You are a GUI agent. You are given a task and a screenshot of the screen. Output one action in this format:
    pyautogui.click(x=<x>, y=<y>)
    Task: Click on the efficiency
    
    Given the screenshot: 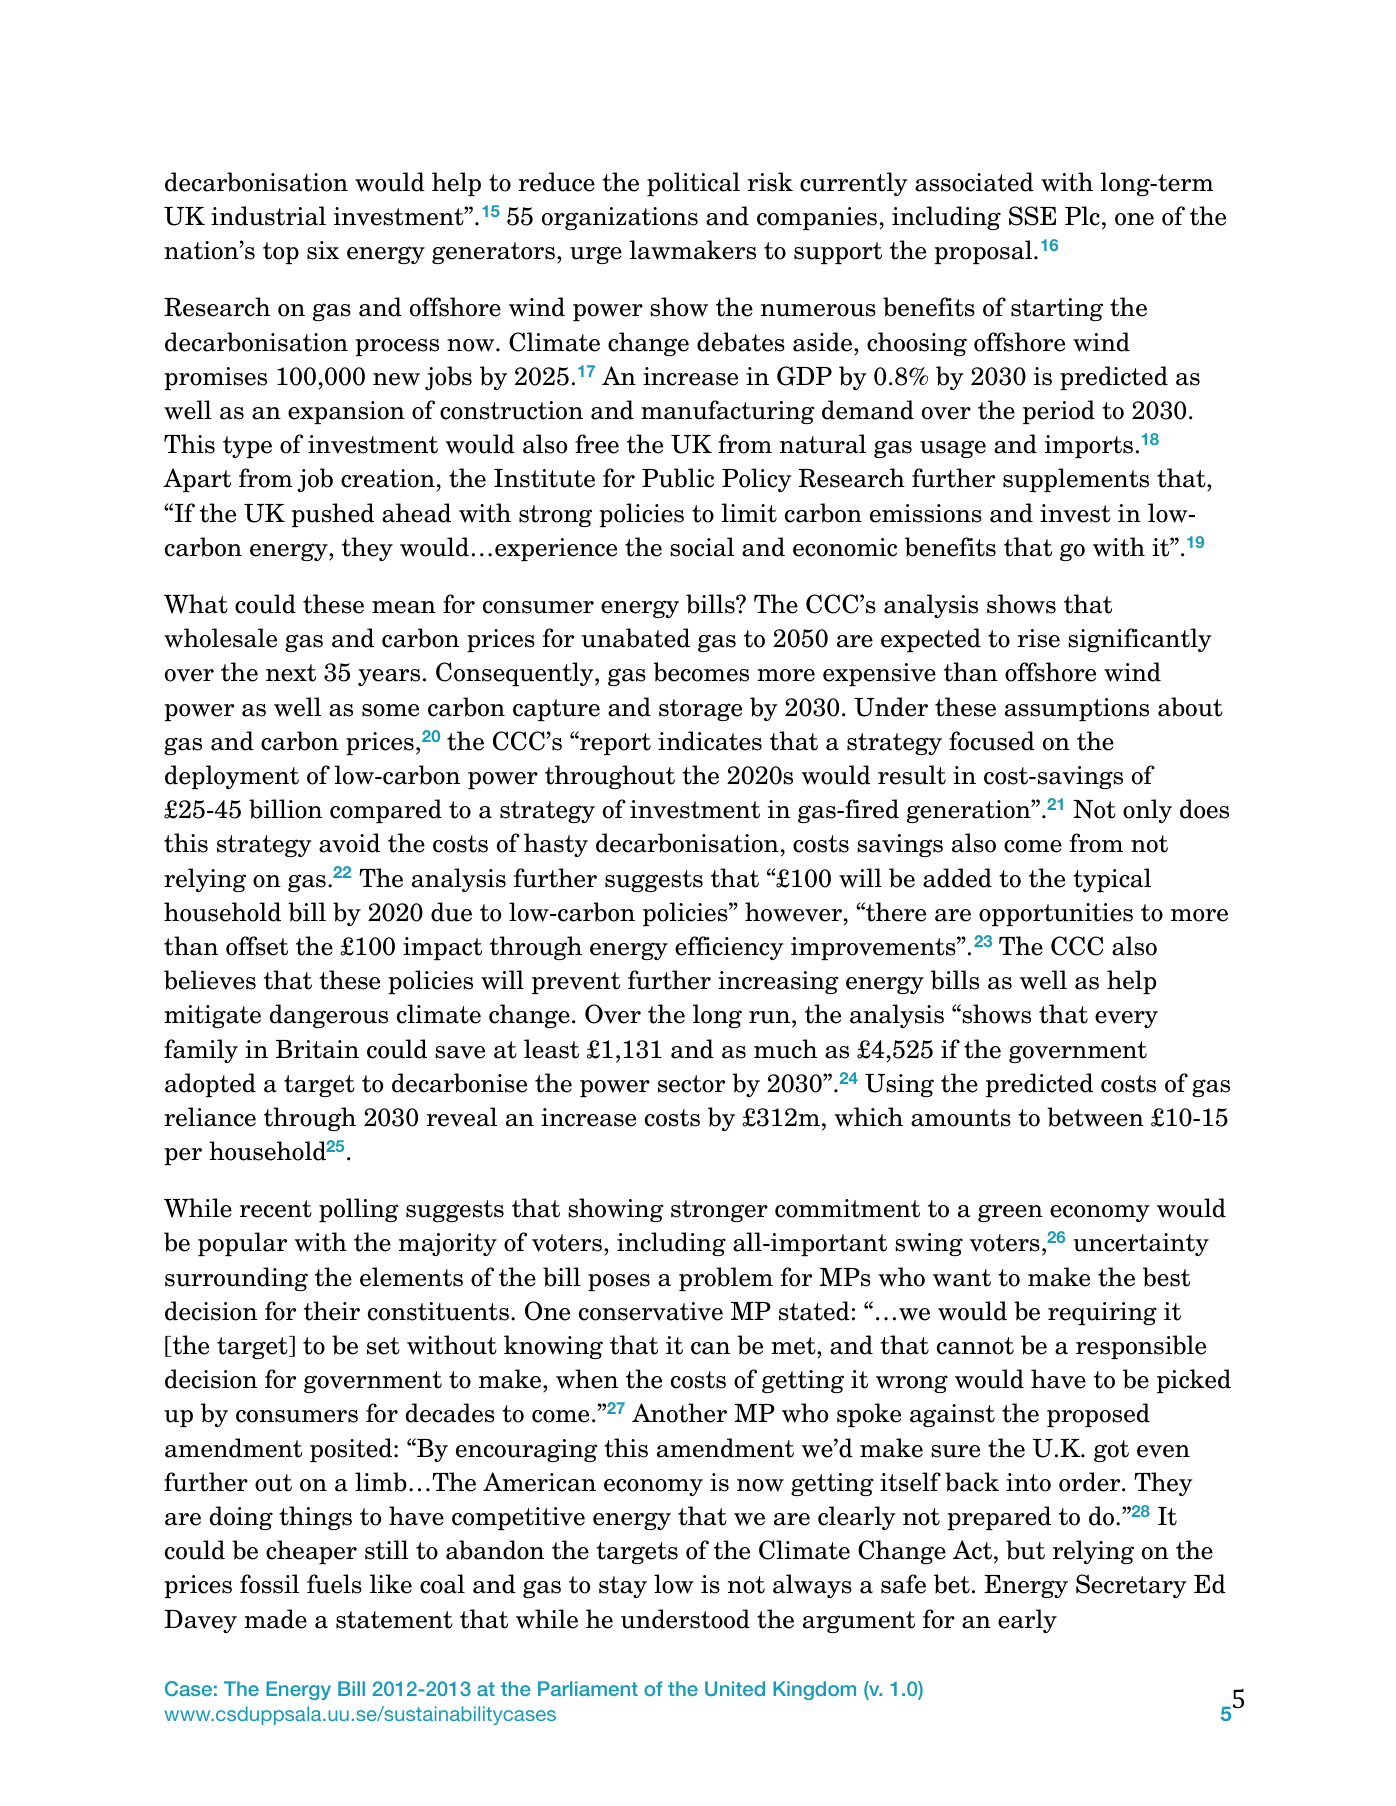 What is the action you would take?
    pyautogui.click(x=729, y=948)
